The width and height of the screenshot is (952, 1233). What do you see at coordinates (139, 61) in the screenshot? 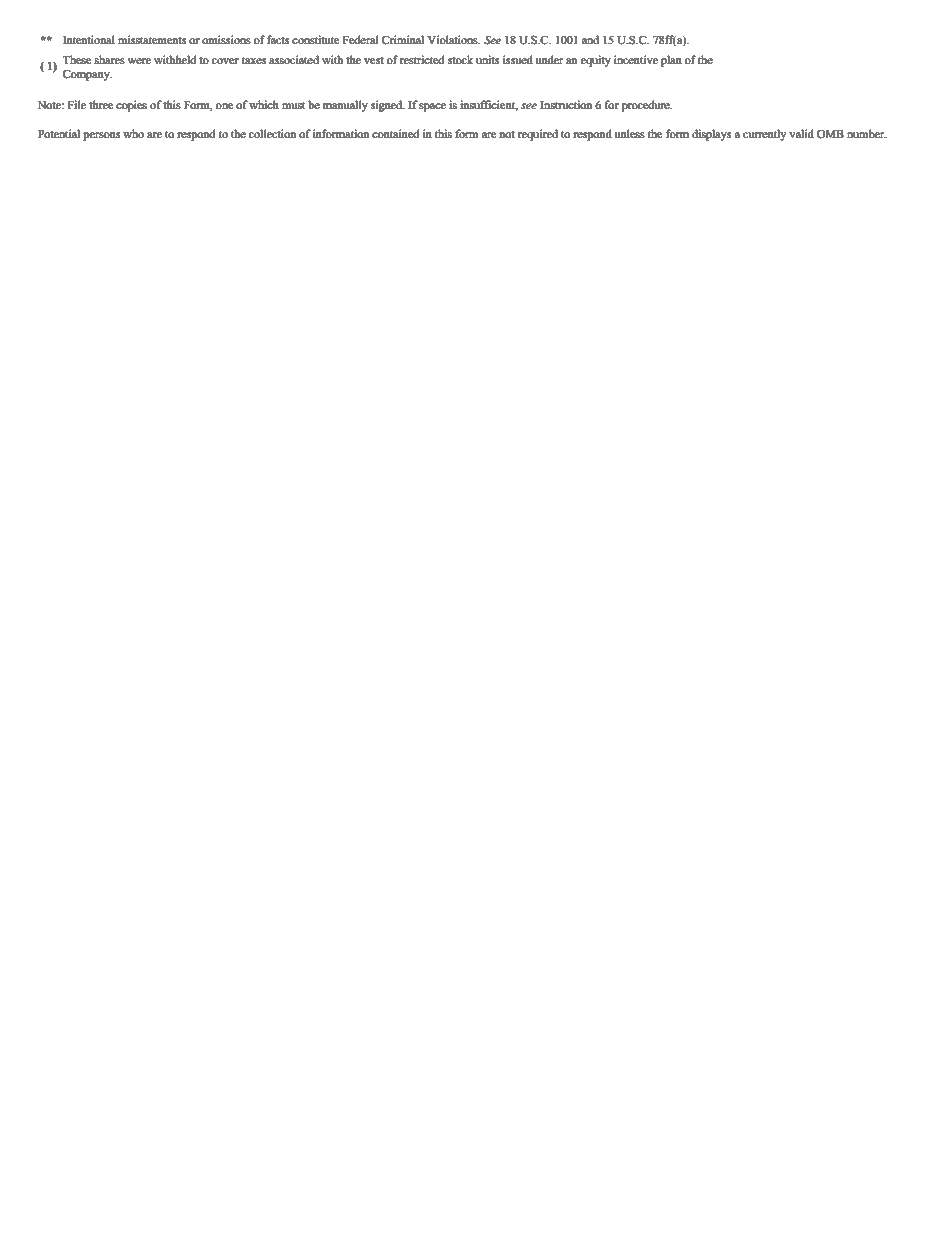
I see `were` at bounding box center [139, 61].
